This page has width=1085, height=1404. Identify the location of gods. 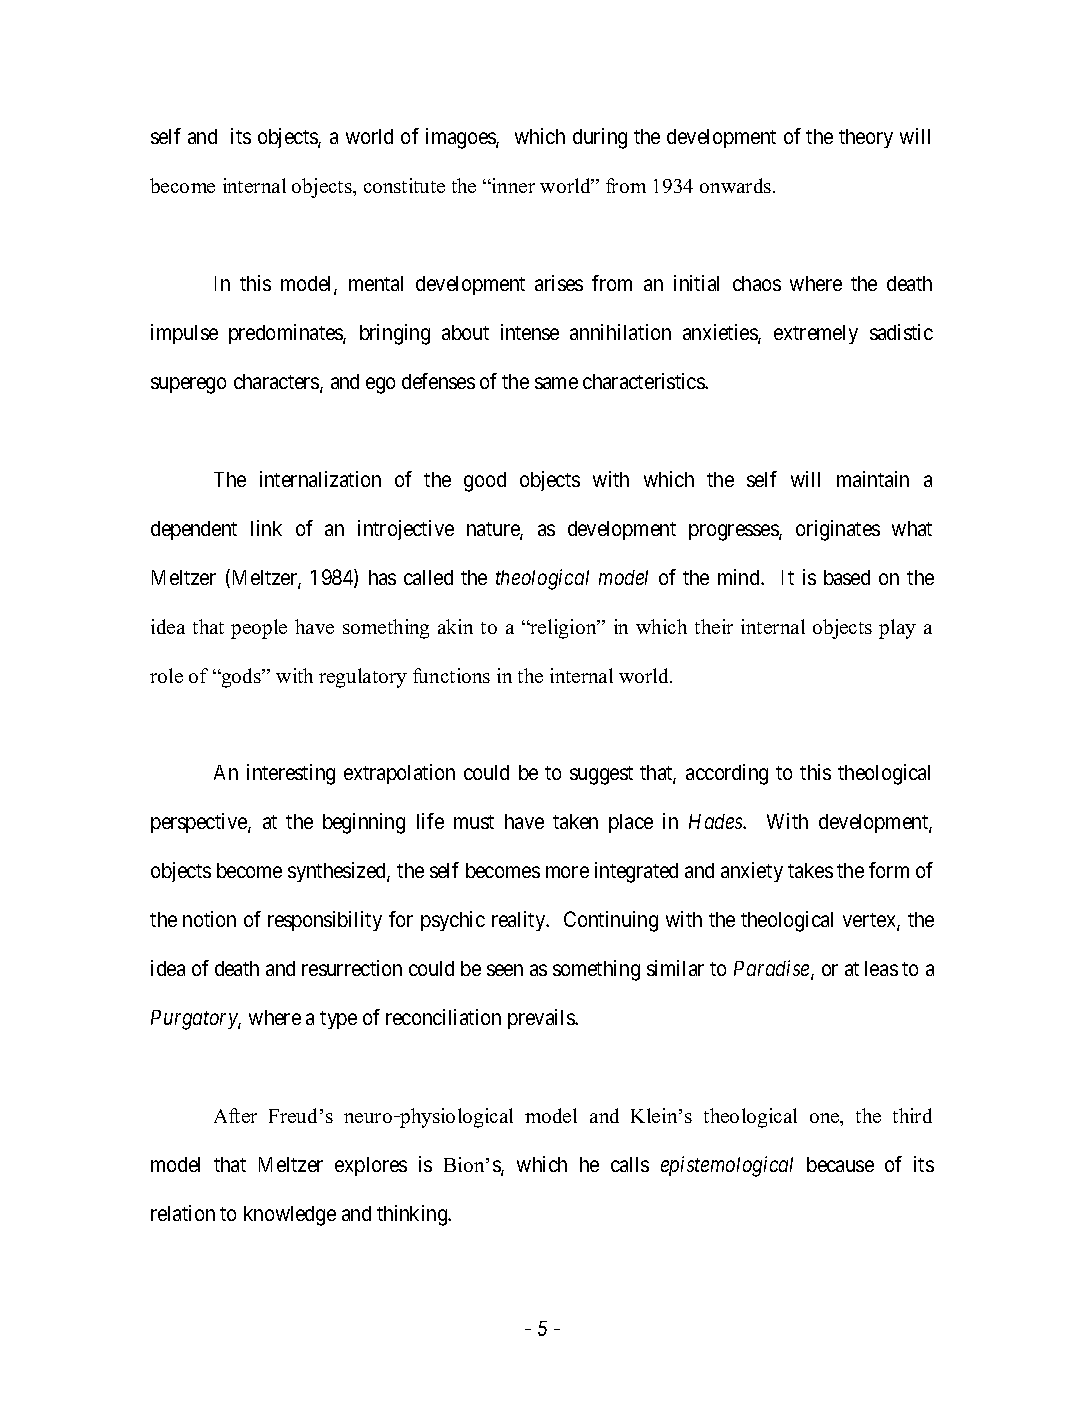
(241, 678).
